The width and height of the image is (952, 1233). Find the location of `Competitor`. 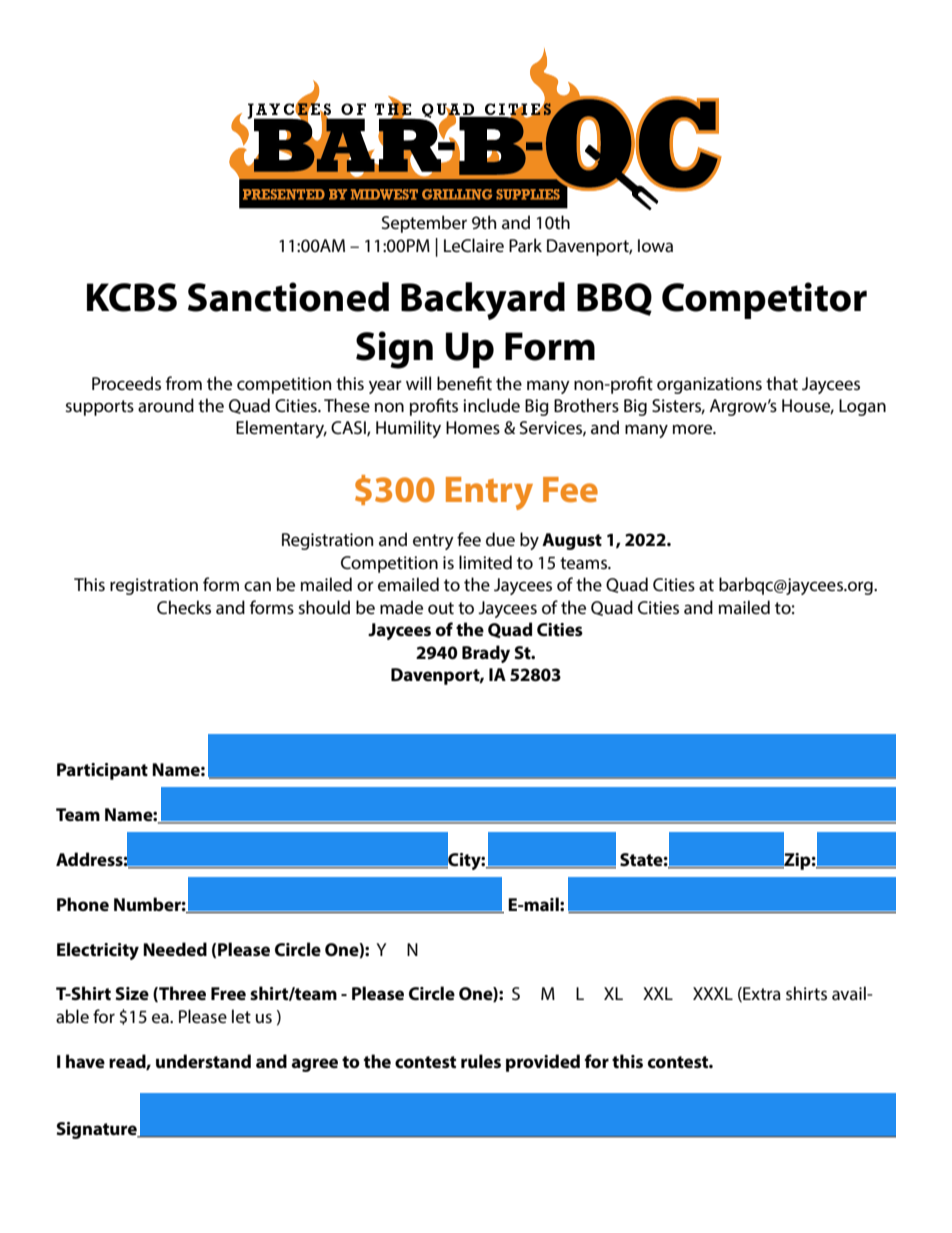

Competitor is located at coordinates (764, 300).
